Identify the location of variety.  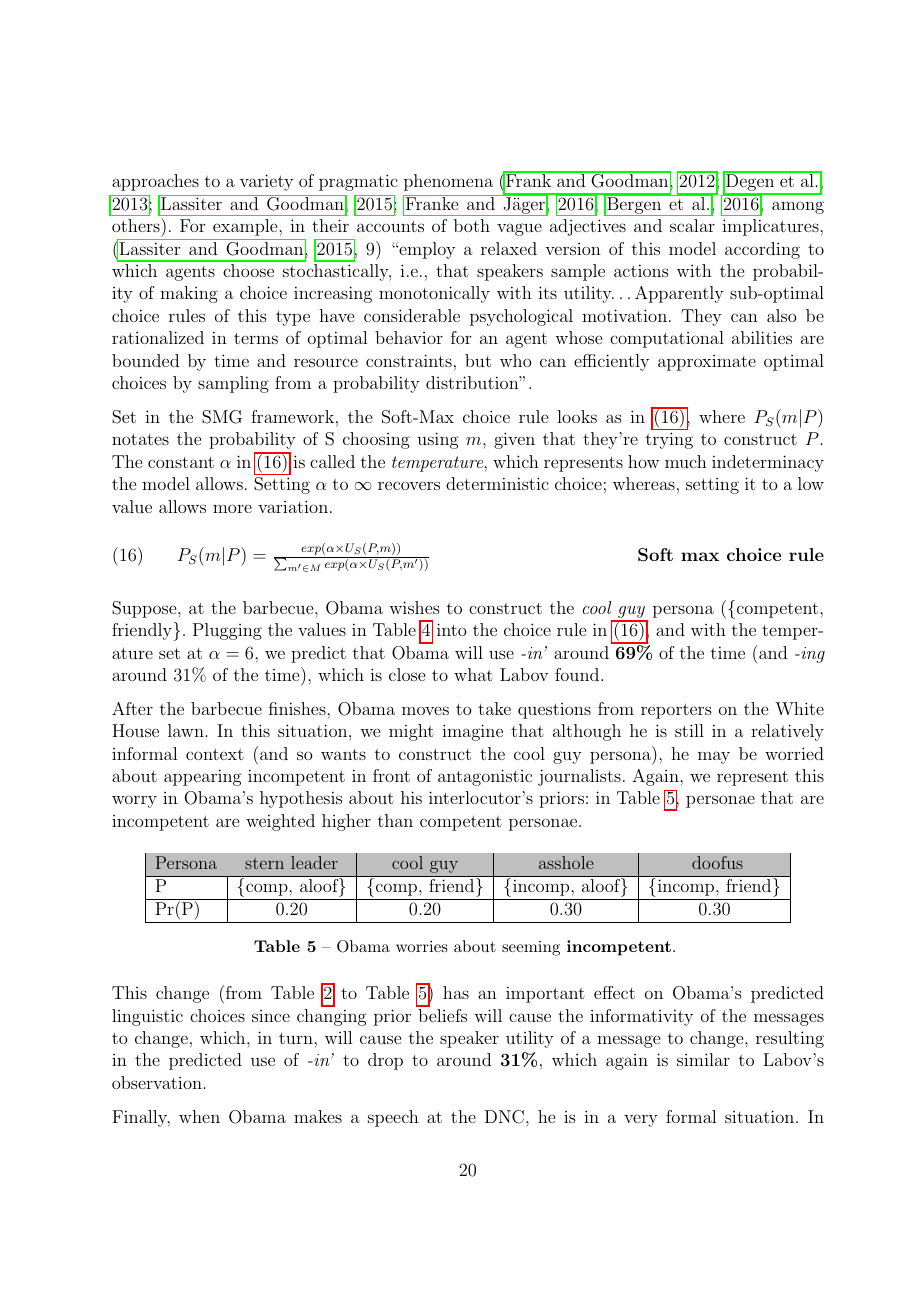
(266, 182).
